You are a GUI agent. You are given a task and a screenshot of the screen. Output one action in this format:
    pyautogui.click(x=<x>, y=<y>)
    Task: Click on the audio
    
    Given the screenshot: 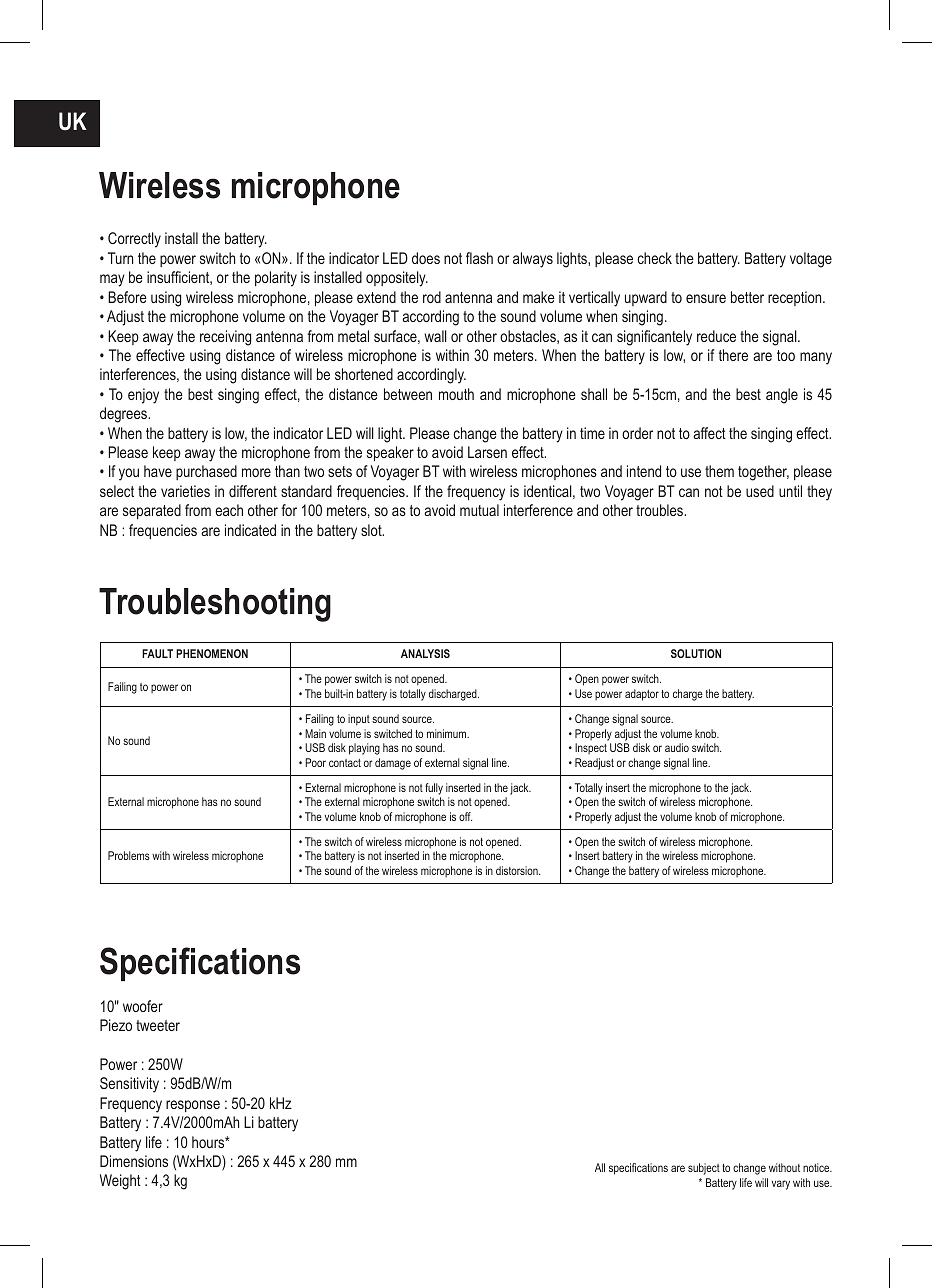 What is the action you would take?
    pyautogui.click(x=677, y=747)
